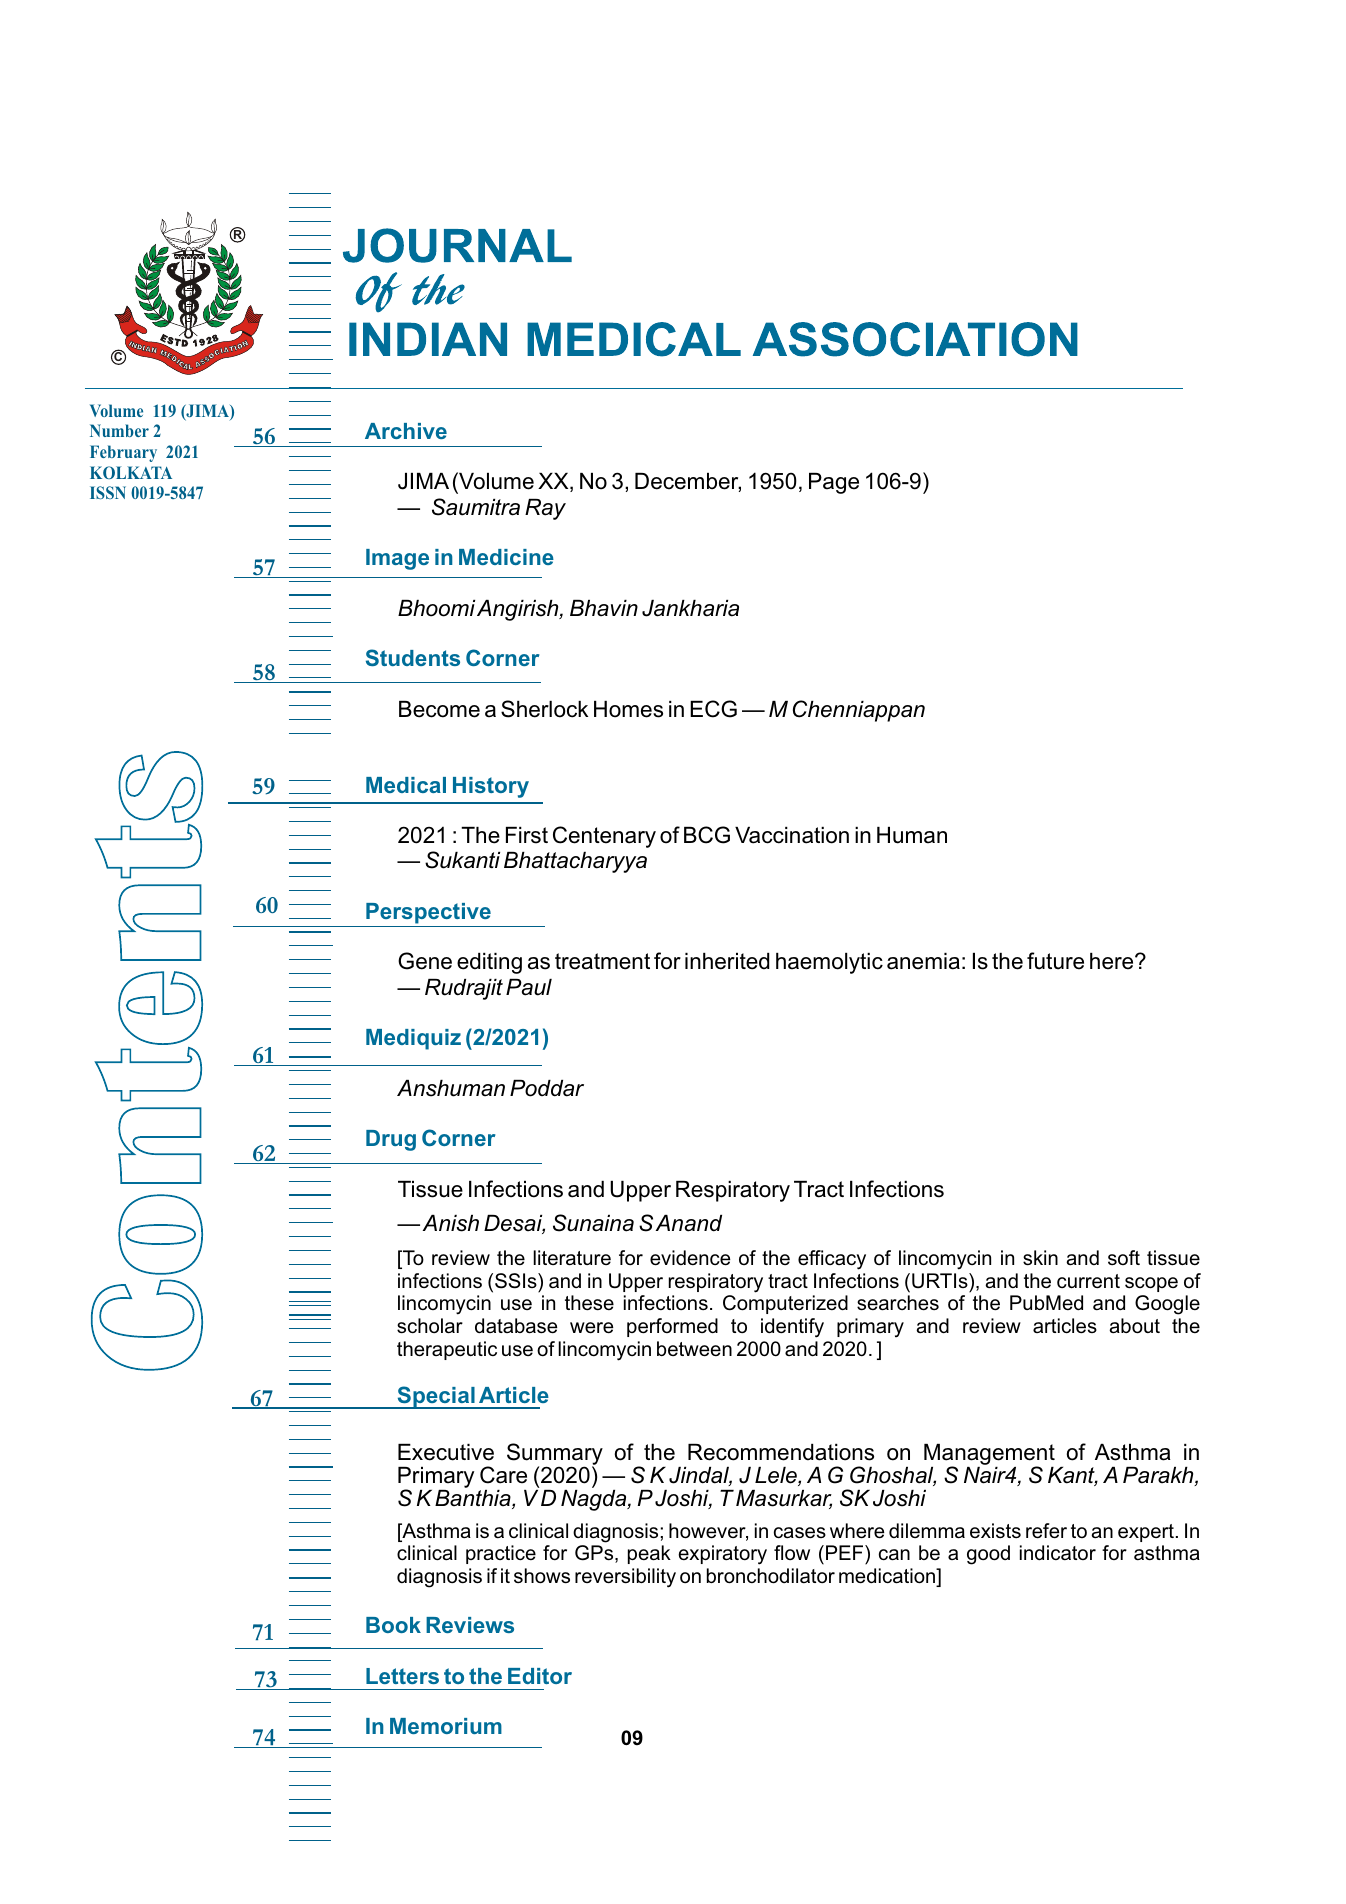 The image size is (1346, 1904). Describe the element at coordinates (625, 1578) in the page. I see `reversibility` at that location.
